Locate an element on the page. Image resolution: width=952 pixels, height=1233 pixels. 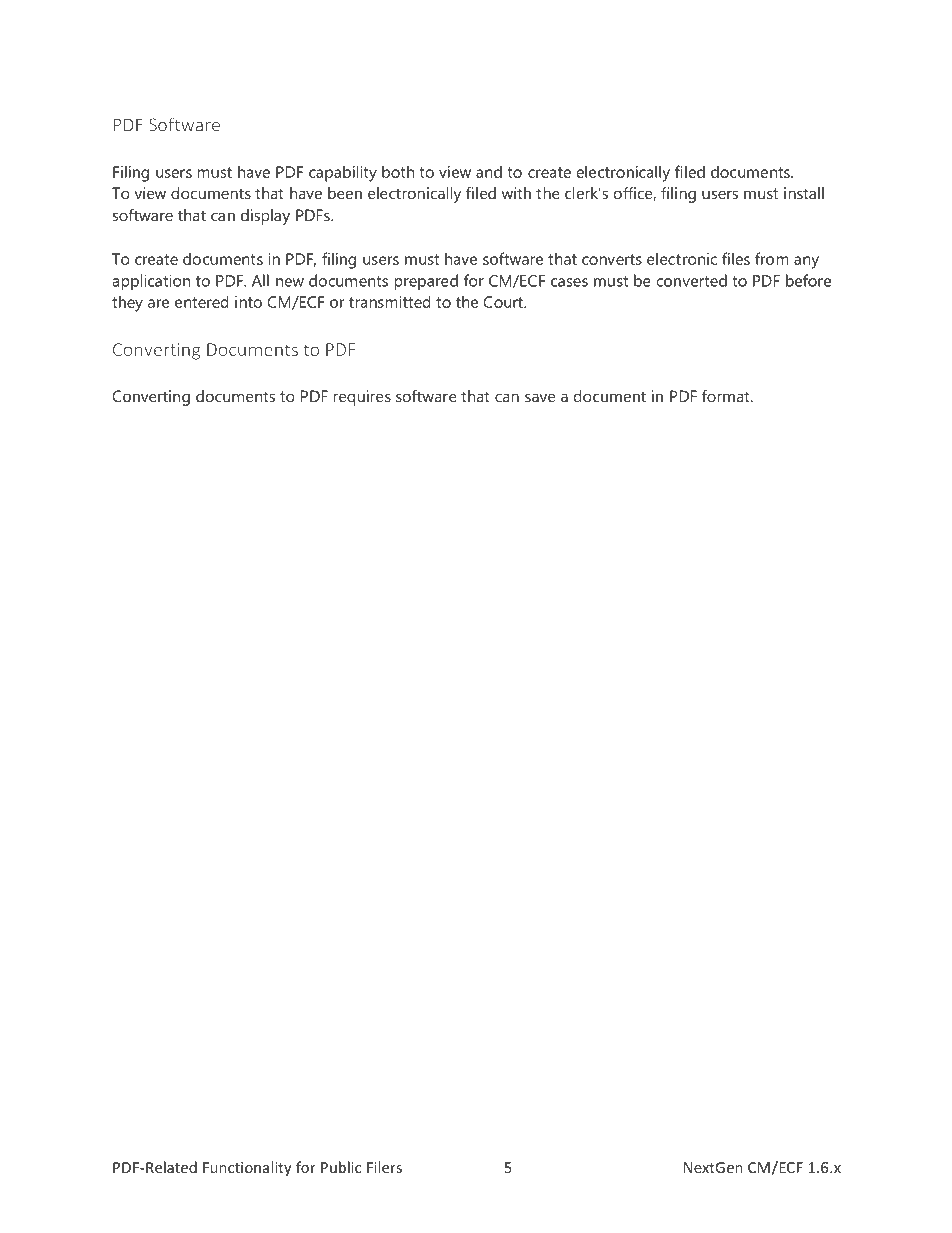
Filers is located at coordinates (384, 1167).
